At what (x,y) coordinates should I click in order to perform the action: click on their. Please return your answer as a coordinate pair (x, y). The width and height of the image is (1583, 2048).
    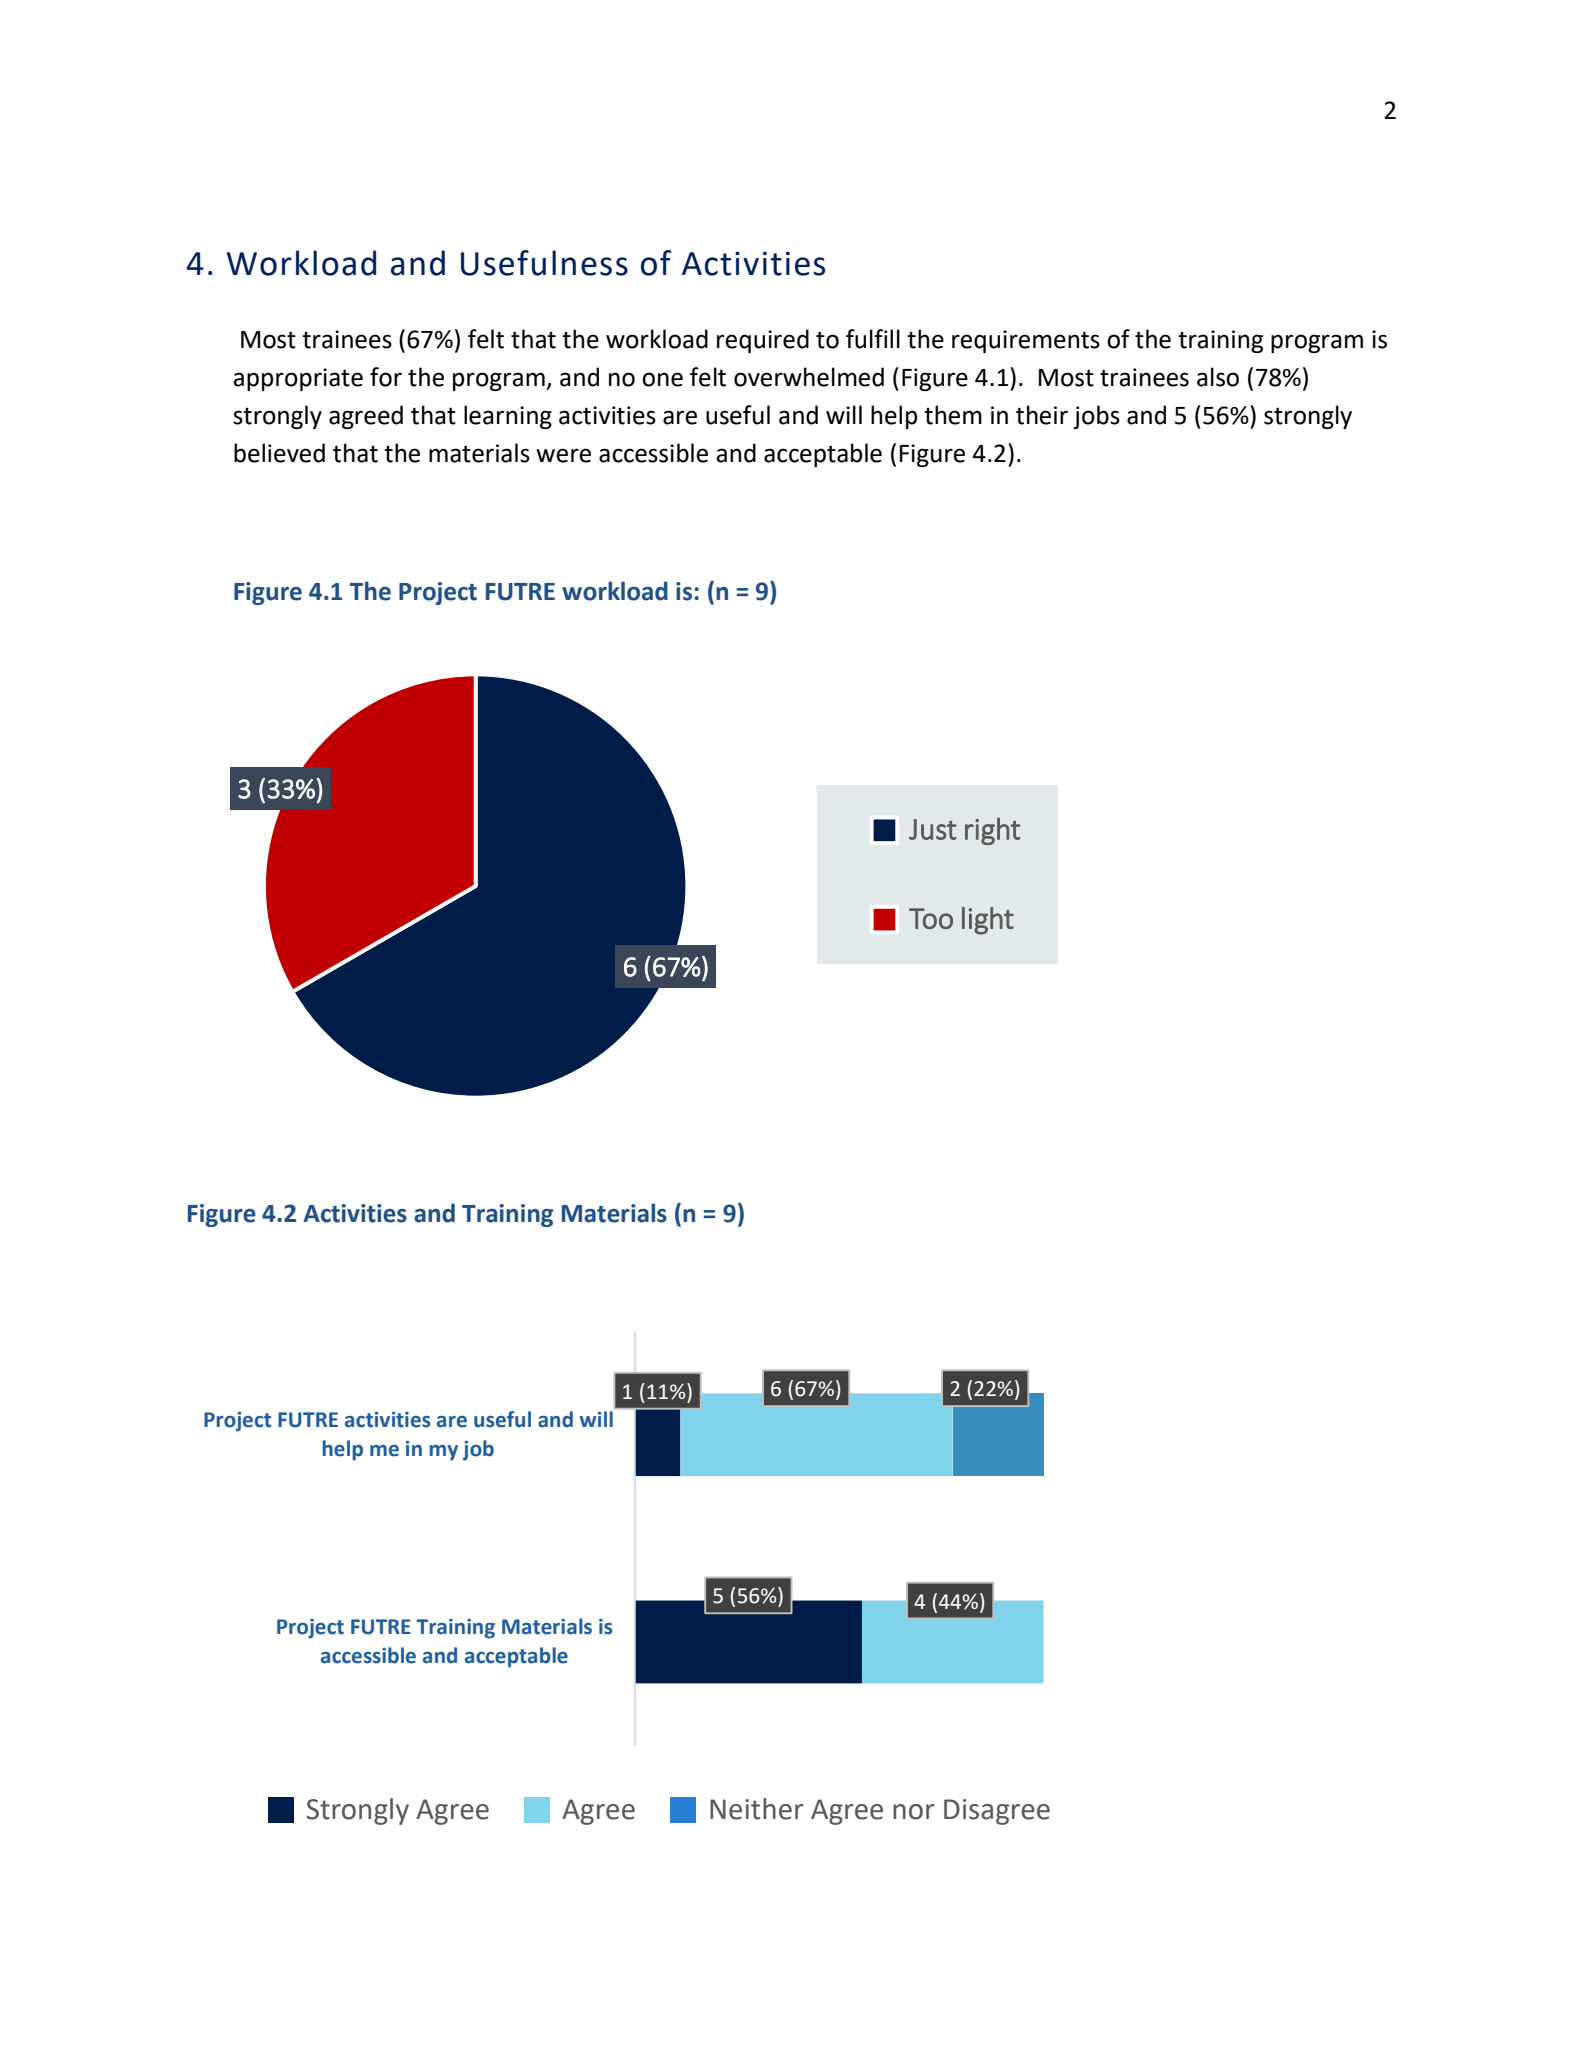
    Looking at the image, I should click on (1042, 415).
